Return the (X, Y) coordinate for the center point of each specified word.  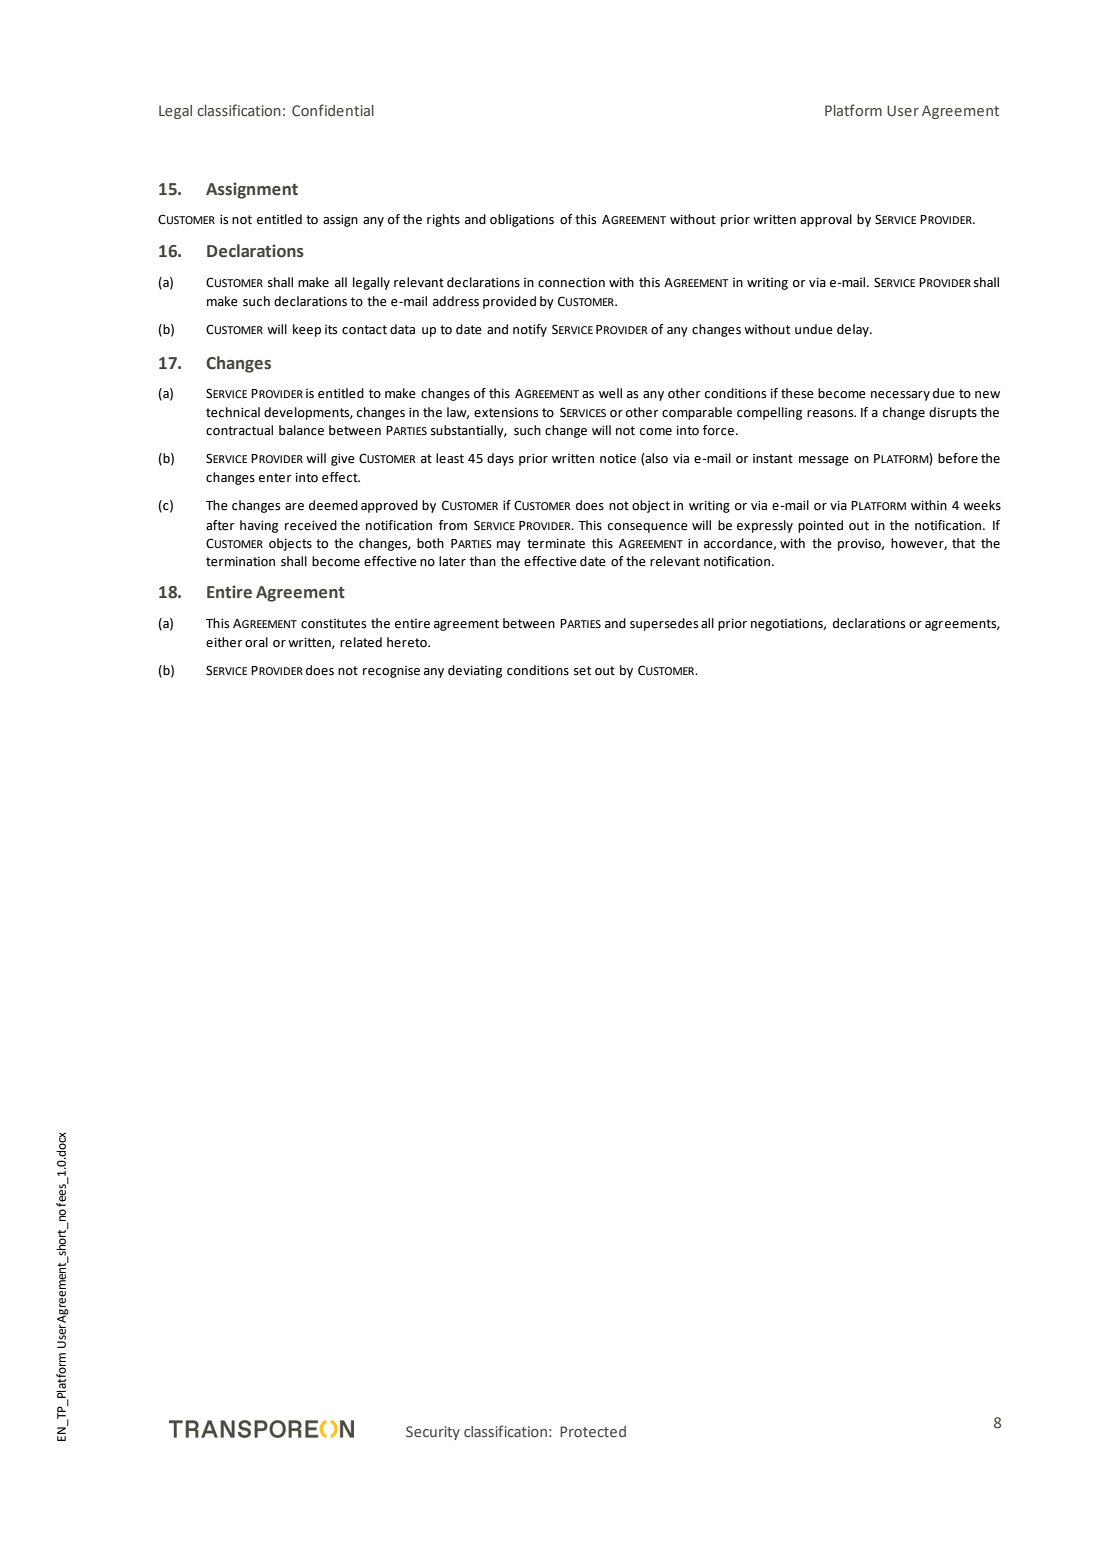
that (963, 543)
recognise (391, 672)
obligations (522, 220)
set (582, 671)
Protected (593, 1431)
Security (433, 1433)
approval (826, 220)
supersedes (664, 624)
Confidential (333, 110)
